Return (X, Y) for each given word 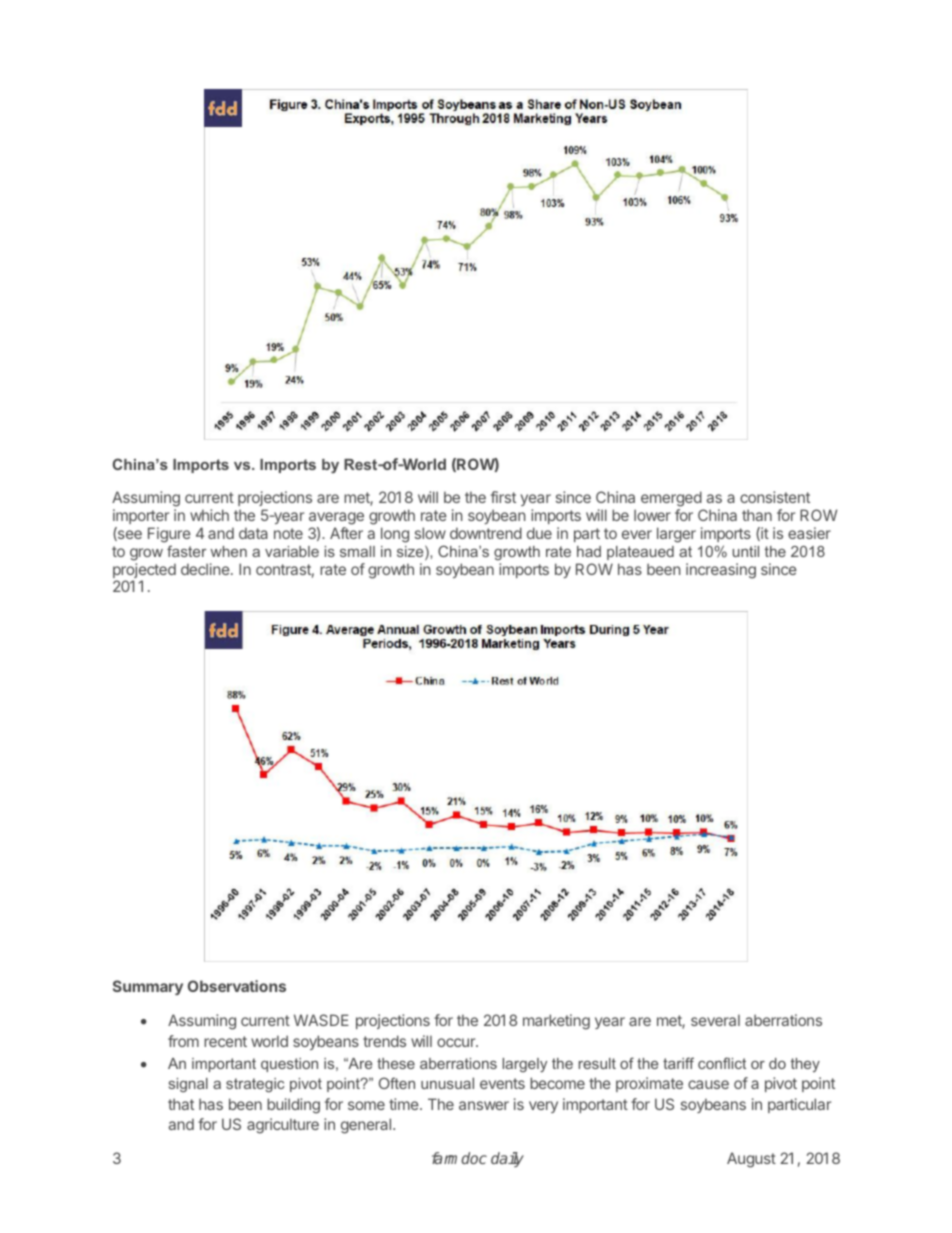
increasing (721, 571)
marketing (556, 1022)
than (757, 515)
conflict (722, 1063)
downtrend (486, 533)
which (209, 515)
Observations (237, 986)
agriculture (283, 1126)
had (589, 551)
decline (206, 569)
